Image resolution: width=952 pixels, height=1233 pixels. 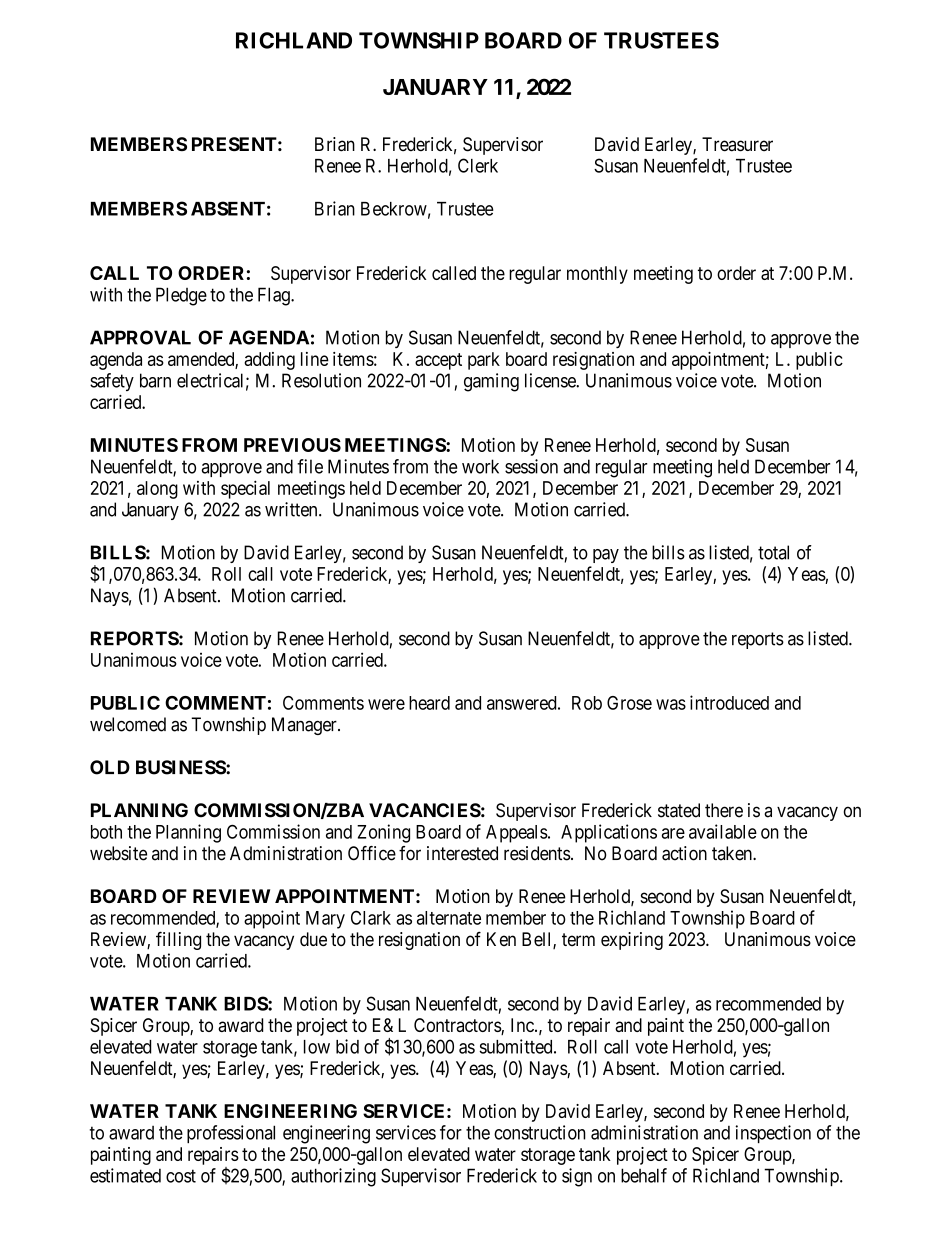 I want to click on cost, so click(x=181, y=1176).
